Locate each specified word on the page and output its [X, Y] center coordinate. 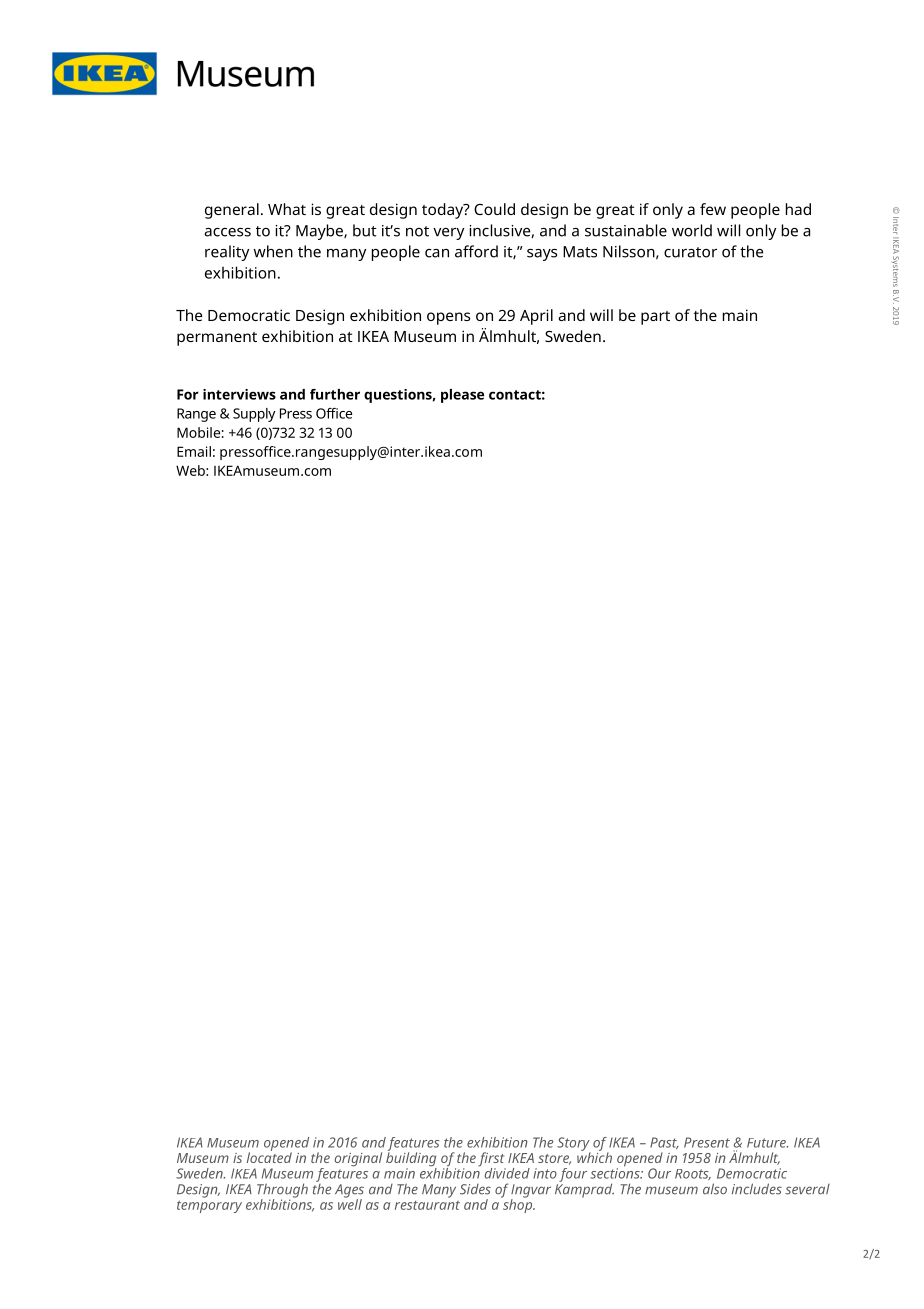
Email [194, 451]
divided [507, 1173]
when [273, 251]
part [655, 318]
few [713, 209]
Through [282, 1191]
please [462, 396]
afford [476, 251]
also [715, 1189]
